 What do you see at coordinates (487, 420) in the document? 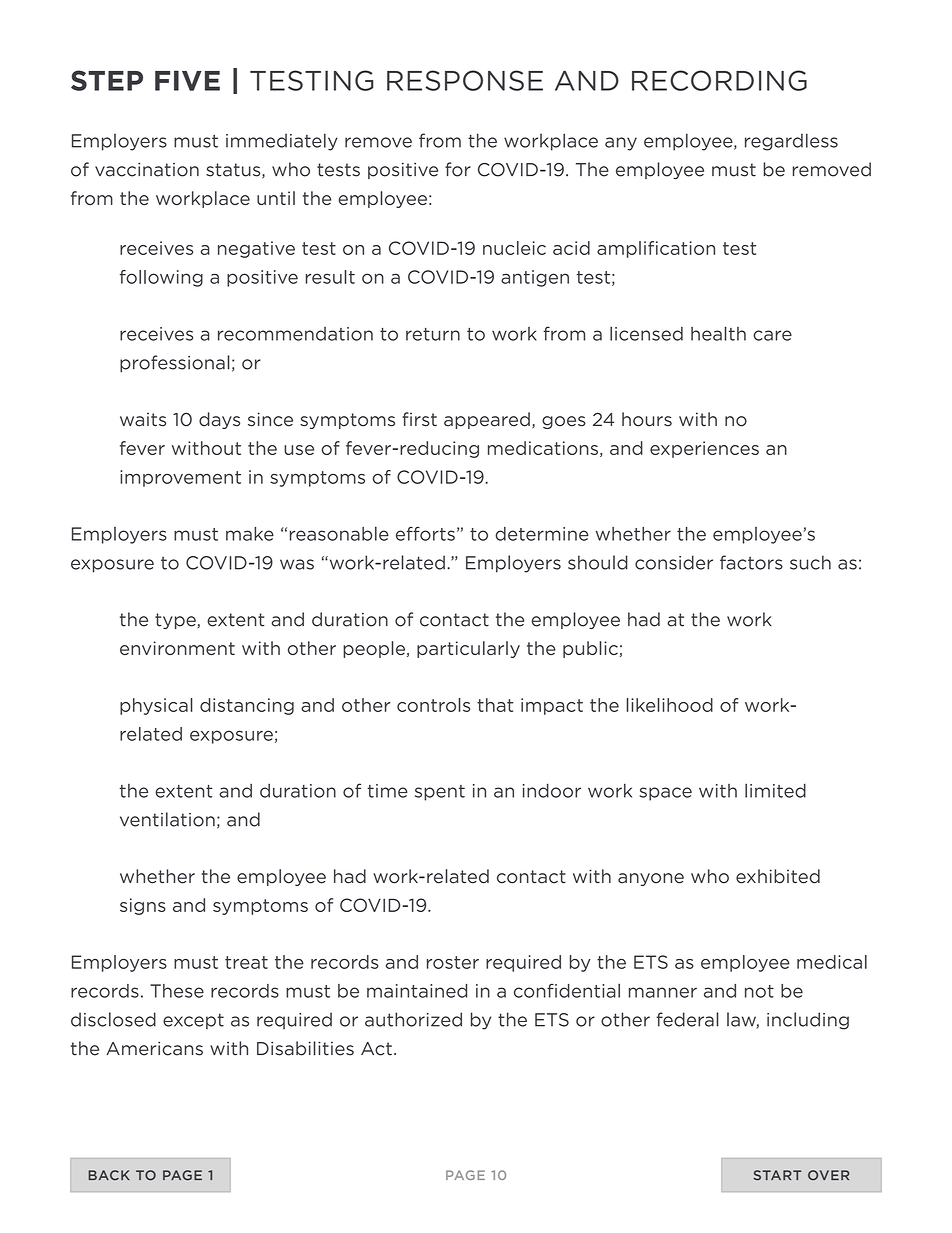
I see `appeared` at bounding box center [487, 420].
